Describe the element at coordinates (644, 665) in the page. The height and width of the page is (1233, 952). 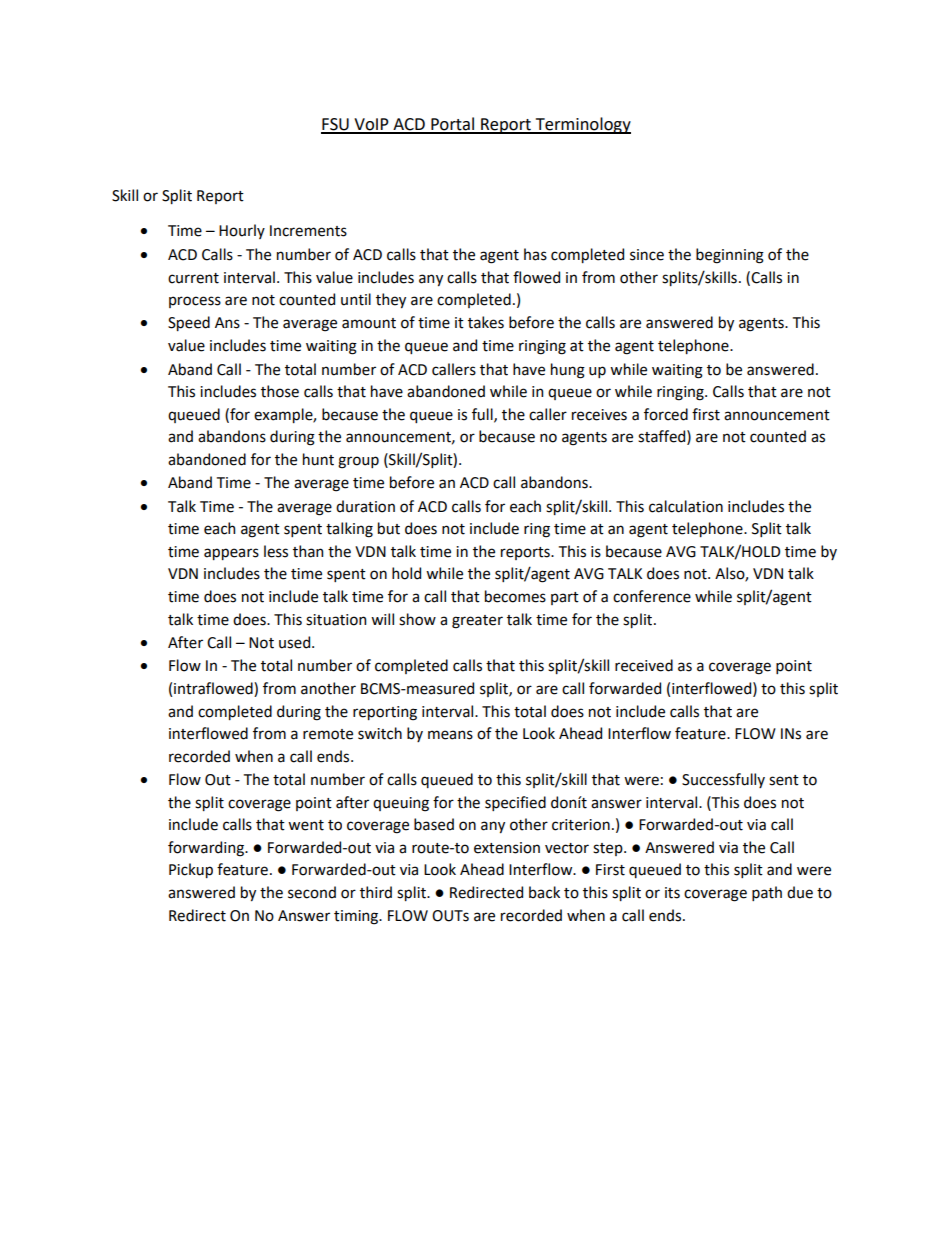
I see `received` at that location.
